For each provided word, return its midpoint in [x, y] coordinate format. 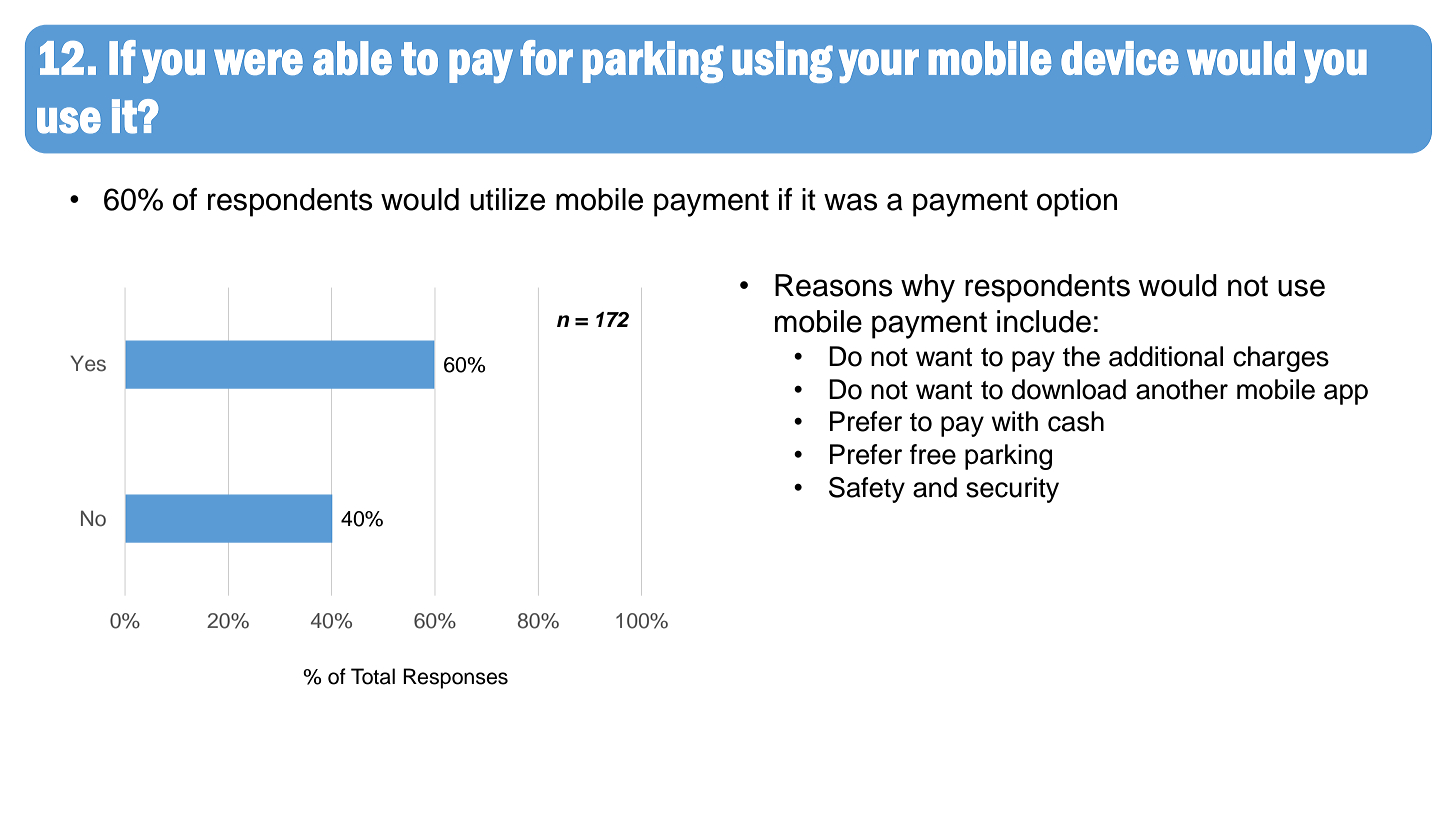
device [1120, 58]
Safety [867, 490]
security [1012, 490]
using [782, 62]
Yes [88, 363]
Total [373, 676]
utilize [507, 199]
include [1044, 321]
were [258, 62]
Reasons [834, 285]
